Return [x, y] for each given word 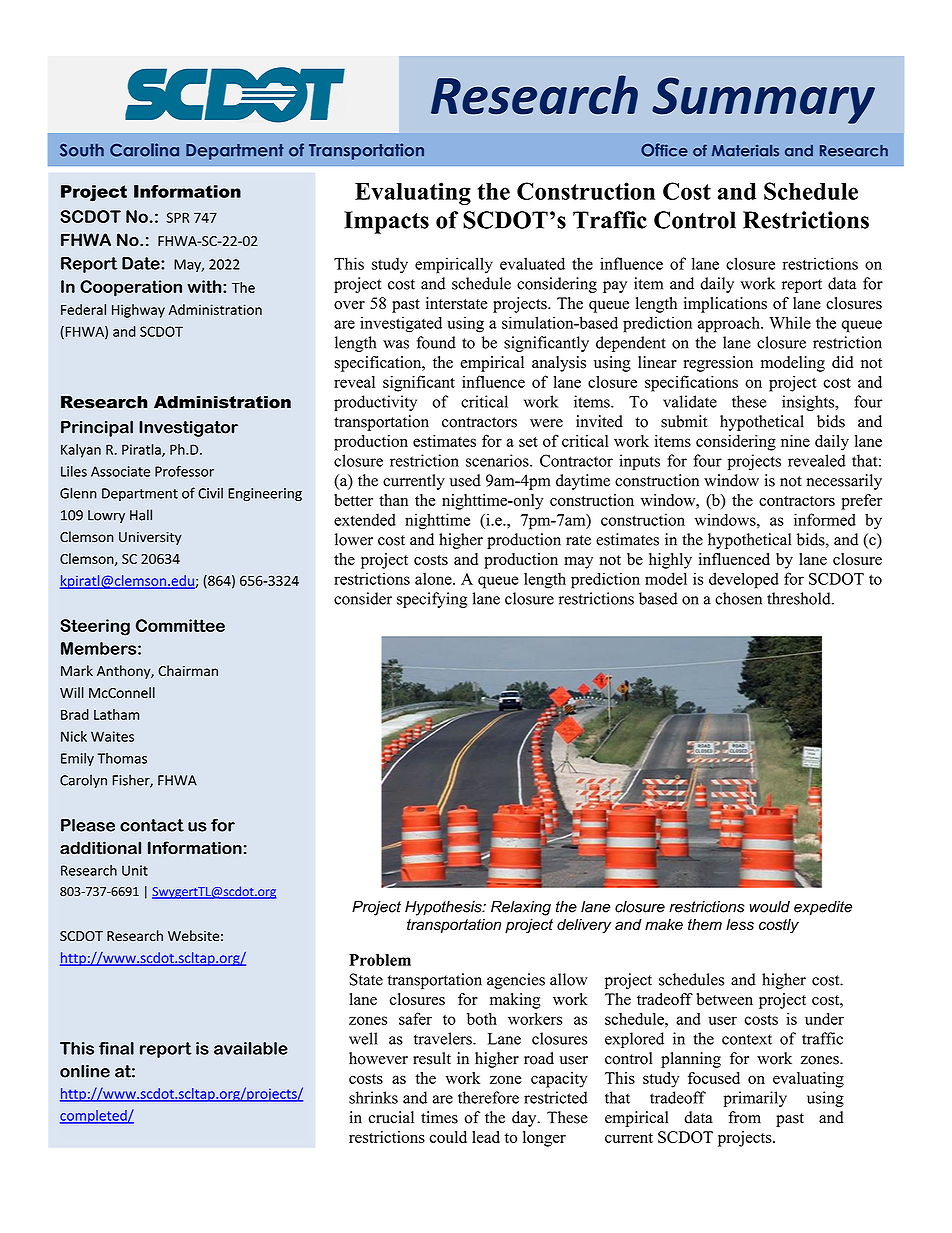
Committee [180, 625]
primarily [755, 1099]
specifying [432, 600]
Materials [745, 151]
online [85, 1071]
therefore [488, 1097]
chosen [738, 598]
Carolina [144, 150]
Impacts [386, 222]
